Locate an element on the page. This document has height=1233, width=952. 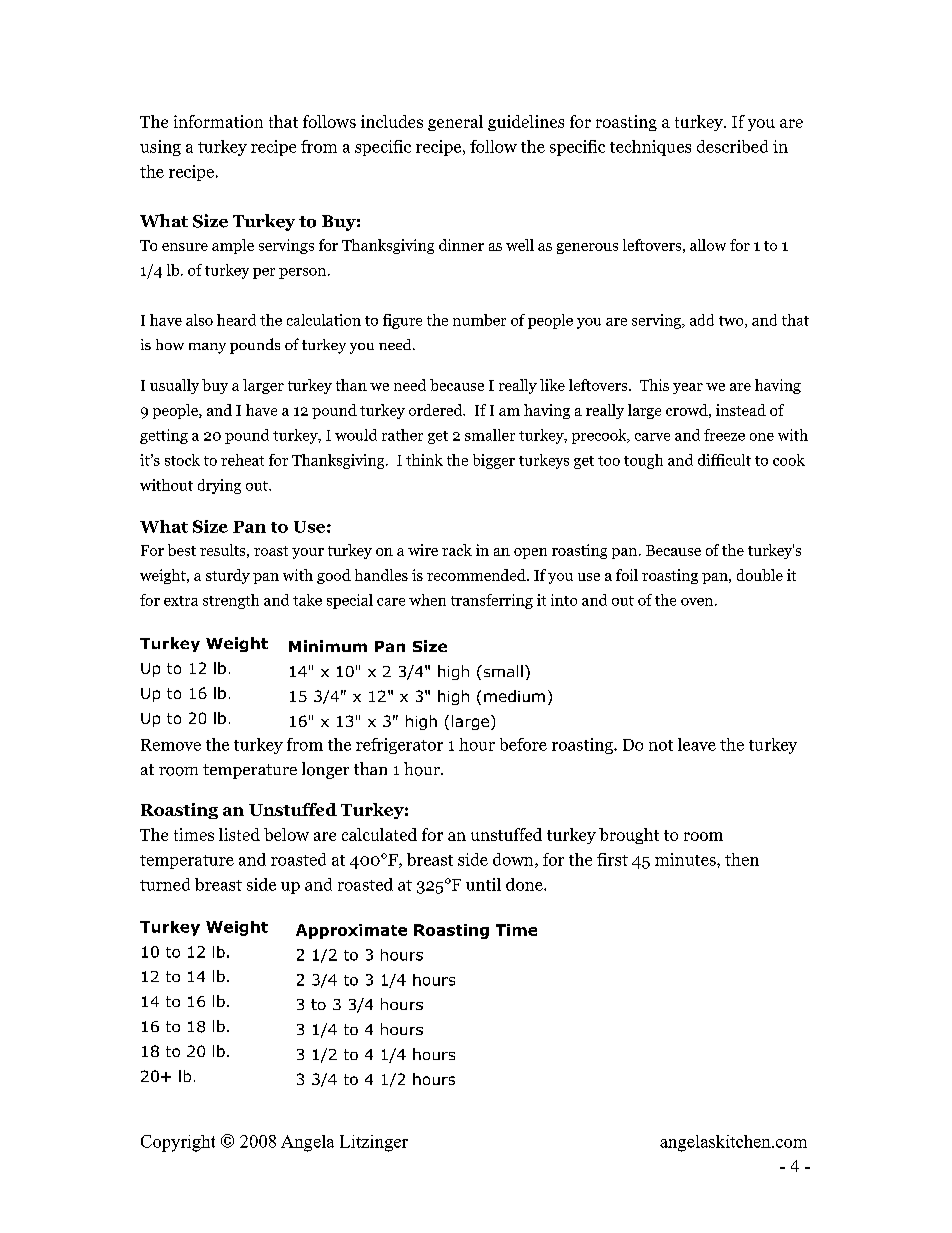
then is located at coordinates (742, 859).
